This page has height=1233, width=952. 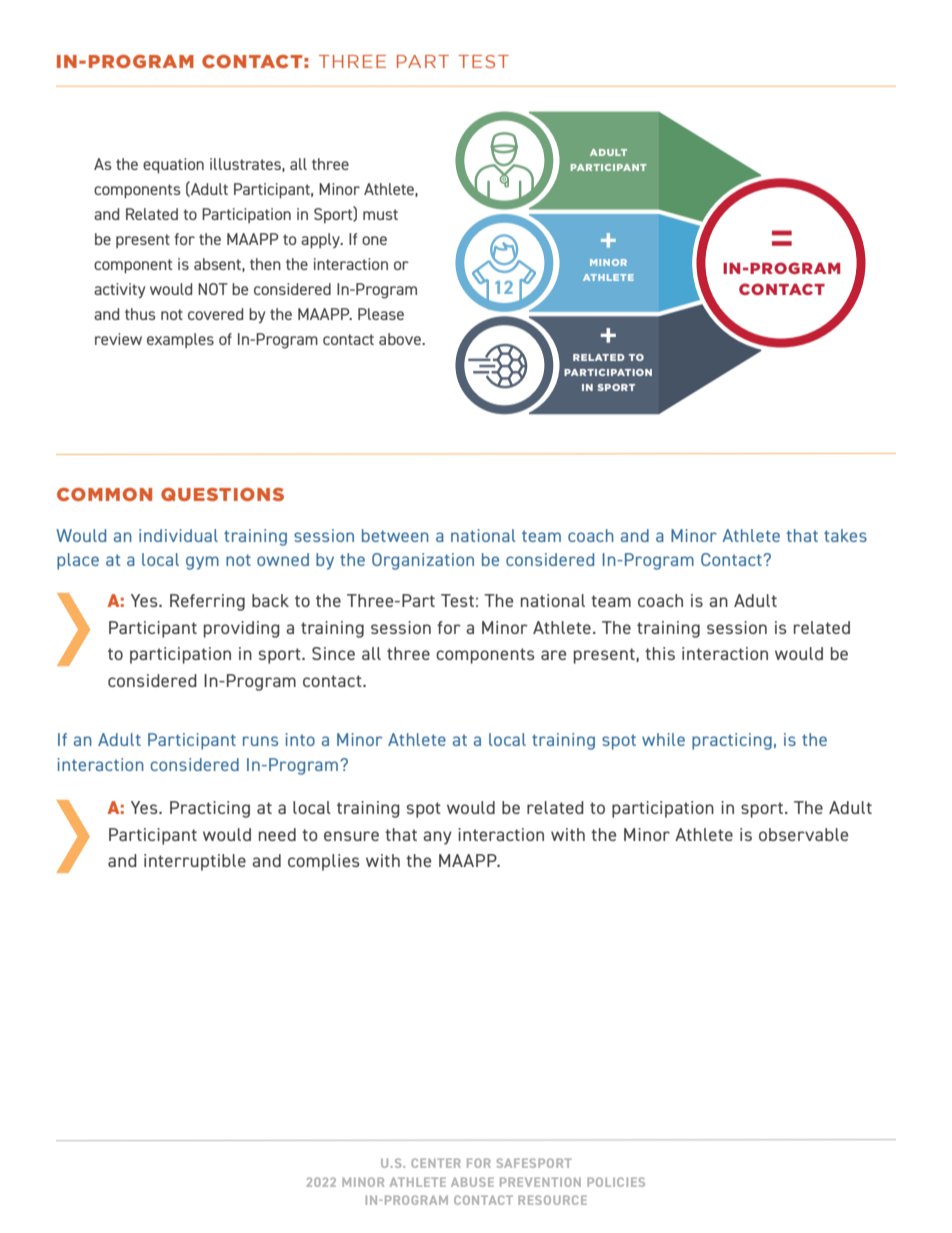 I want to click on above, so click(x=401, y=339).
